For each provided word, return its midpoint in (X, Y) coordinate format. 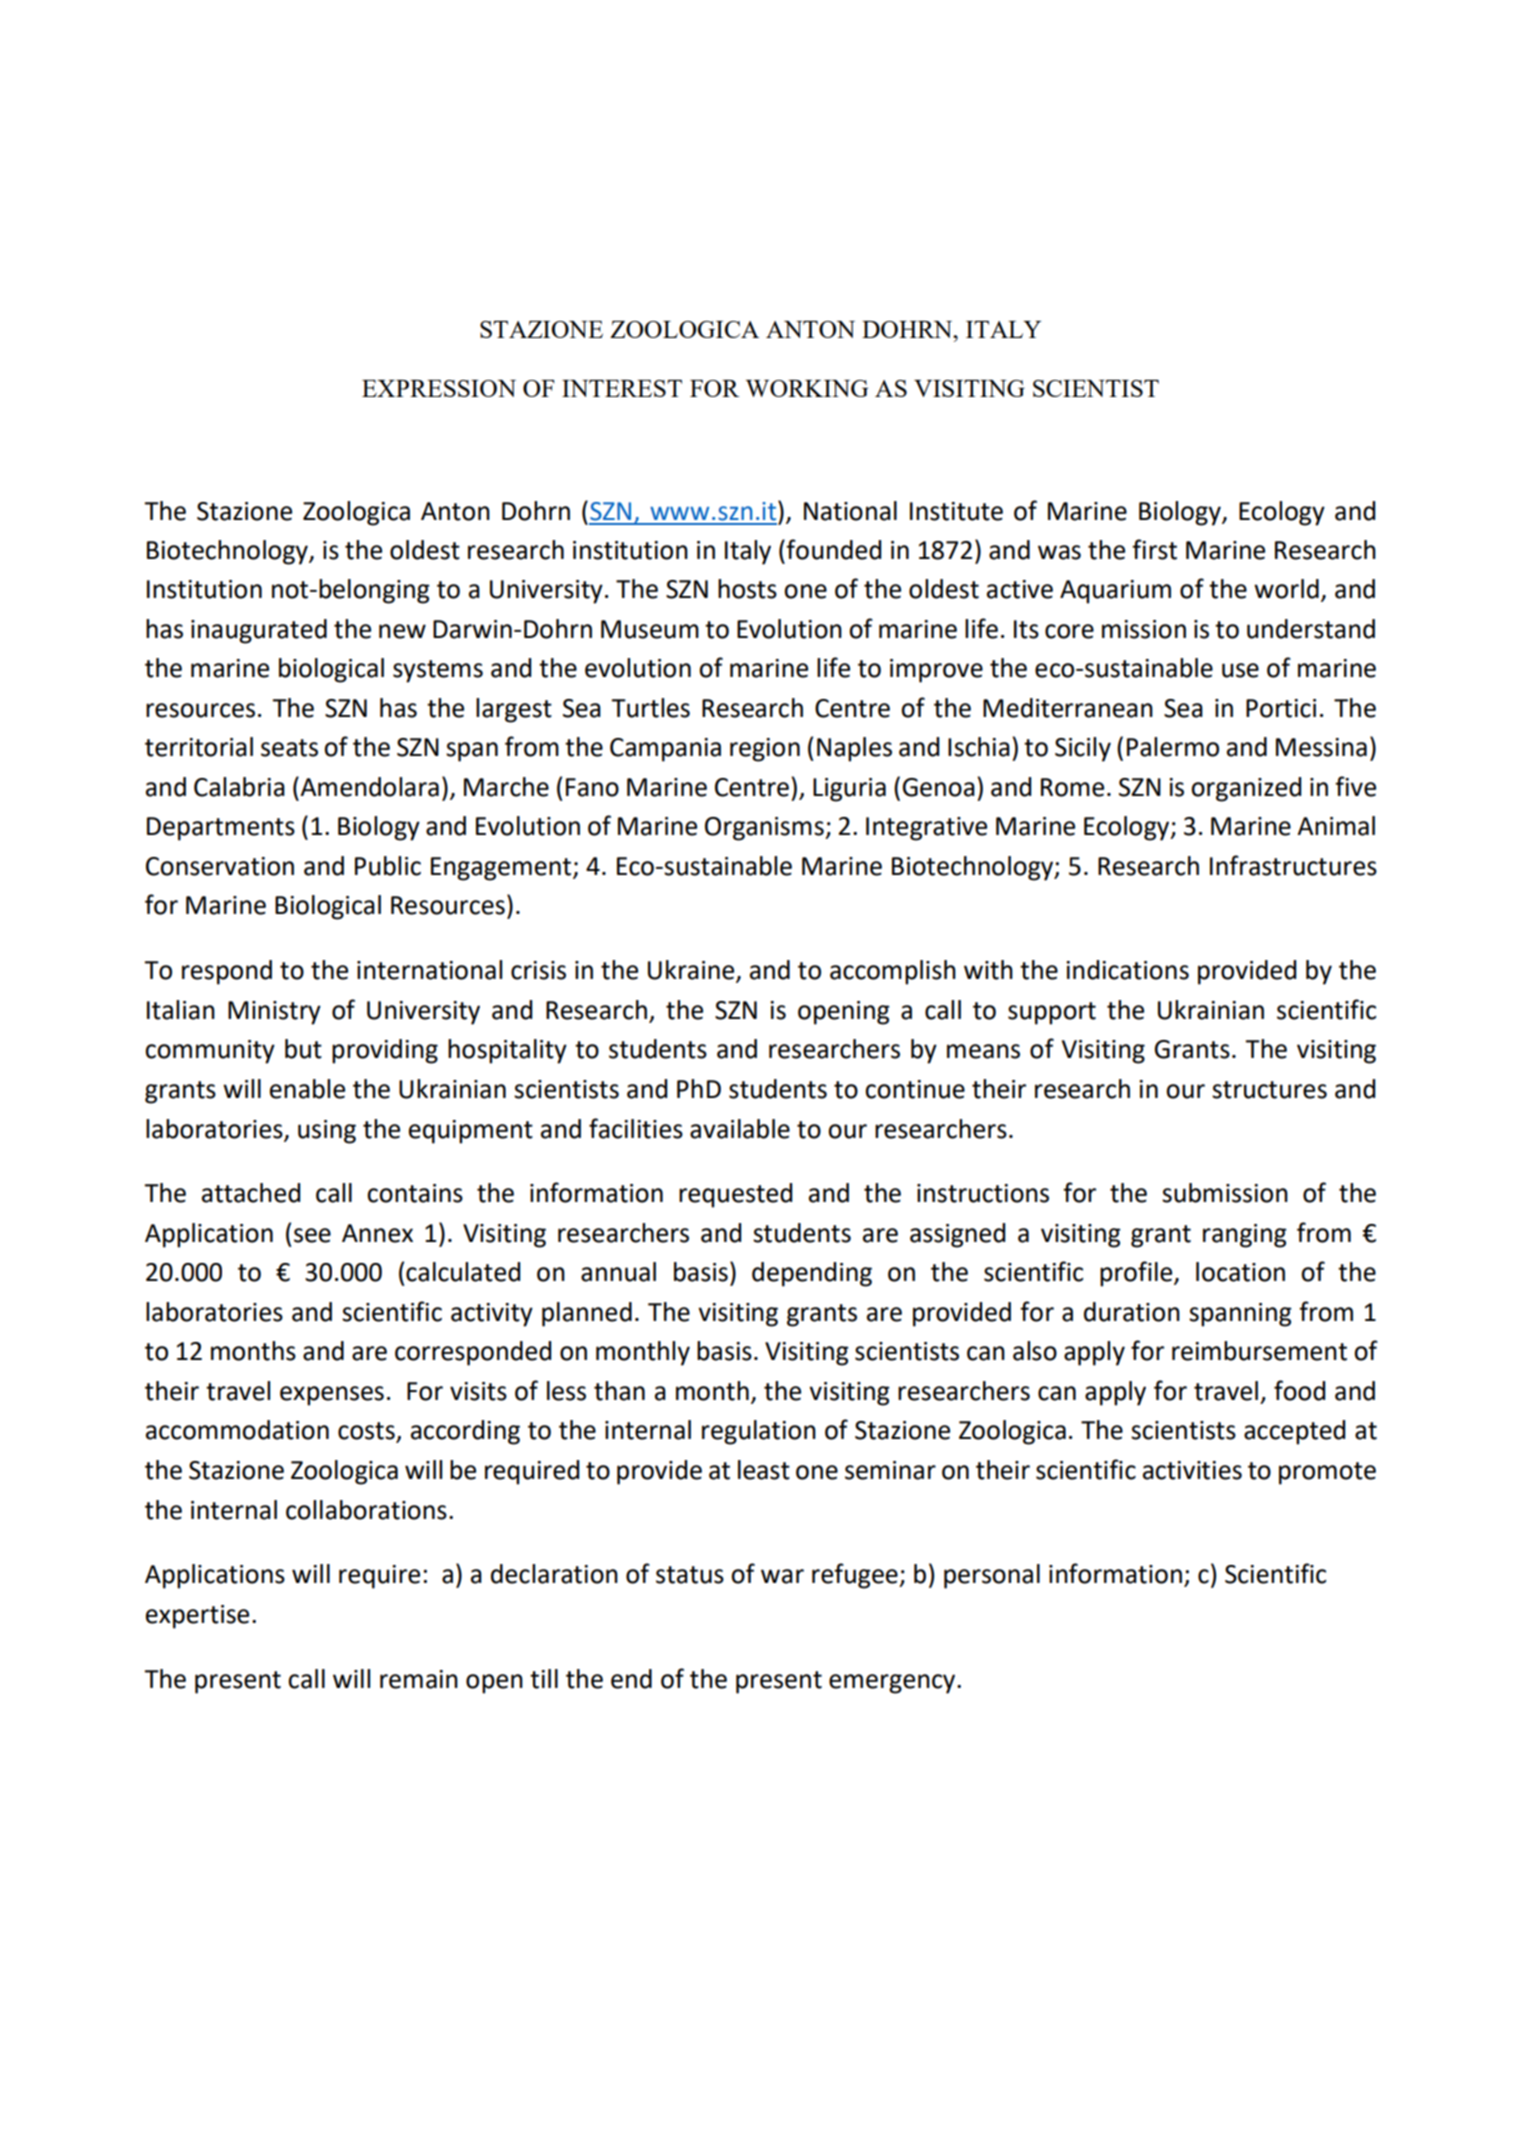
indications (1127, 970)
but (303, 1049)
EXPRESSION (439, 388)
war (782, 1576)
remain (419, 1679)
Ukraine (692, 971)
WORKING (807, 388)
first (1154, 549)
